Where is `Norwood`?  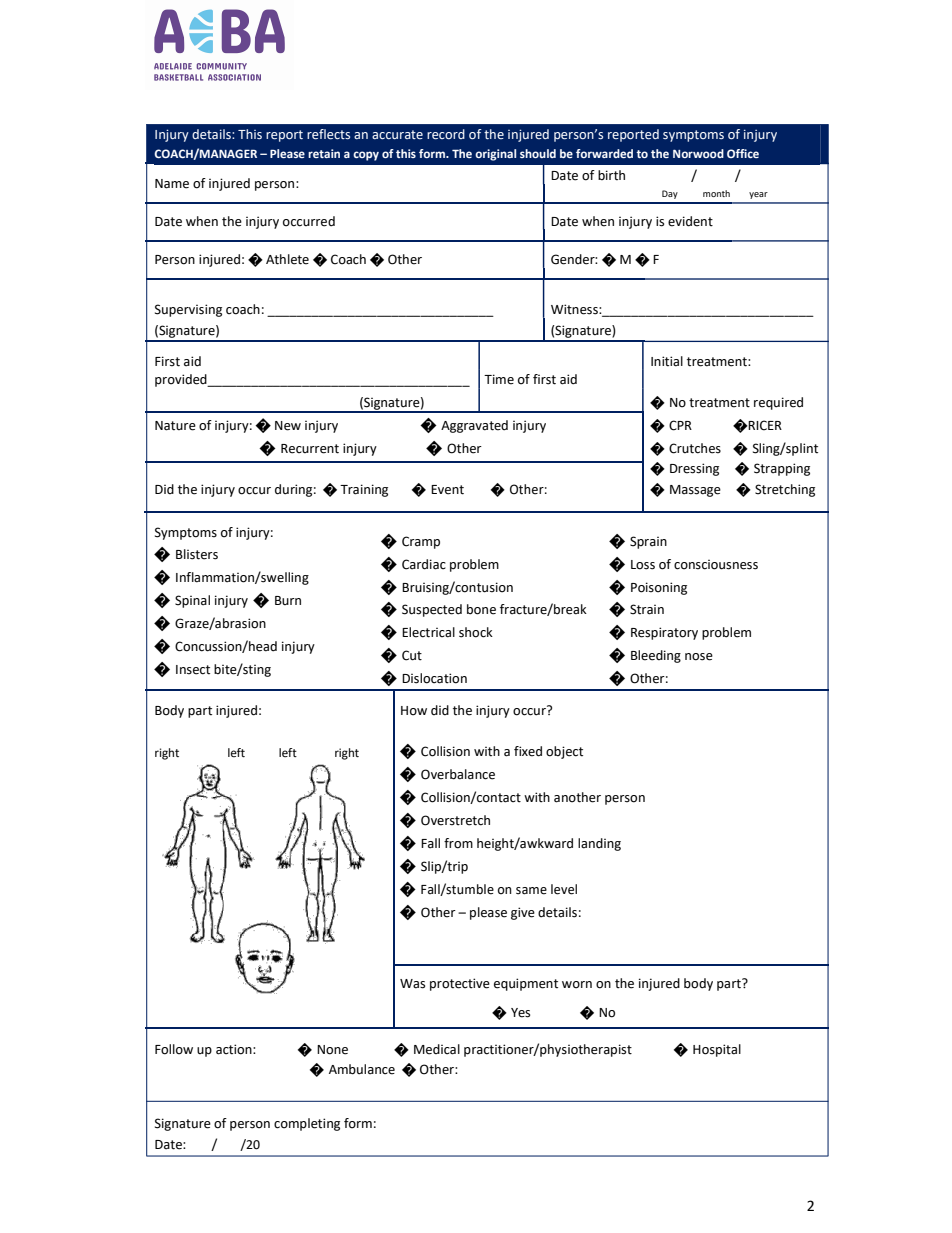 Norwood is located at coordinates (698, 153).
